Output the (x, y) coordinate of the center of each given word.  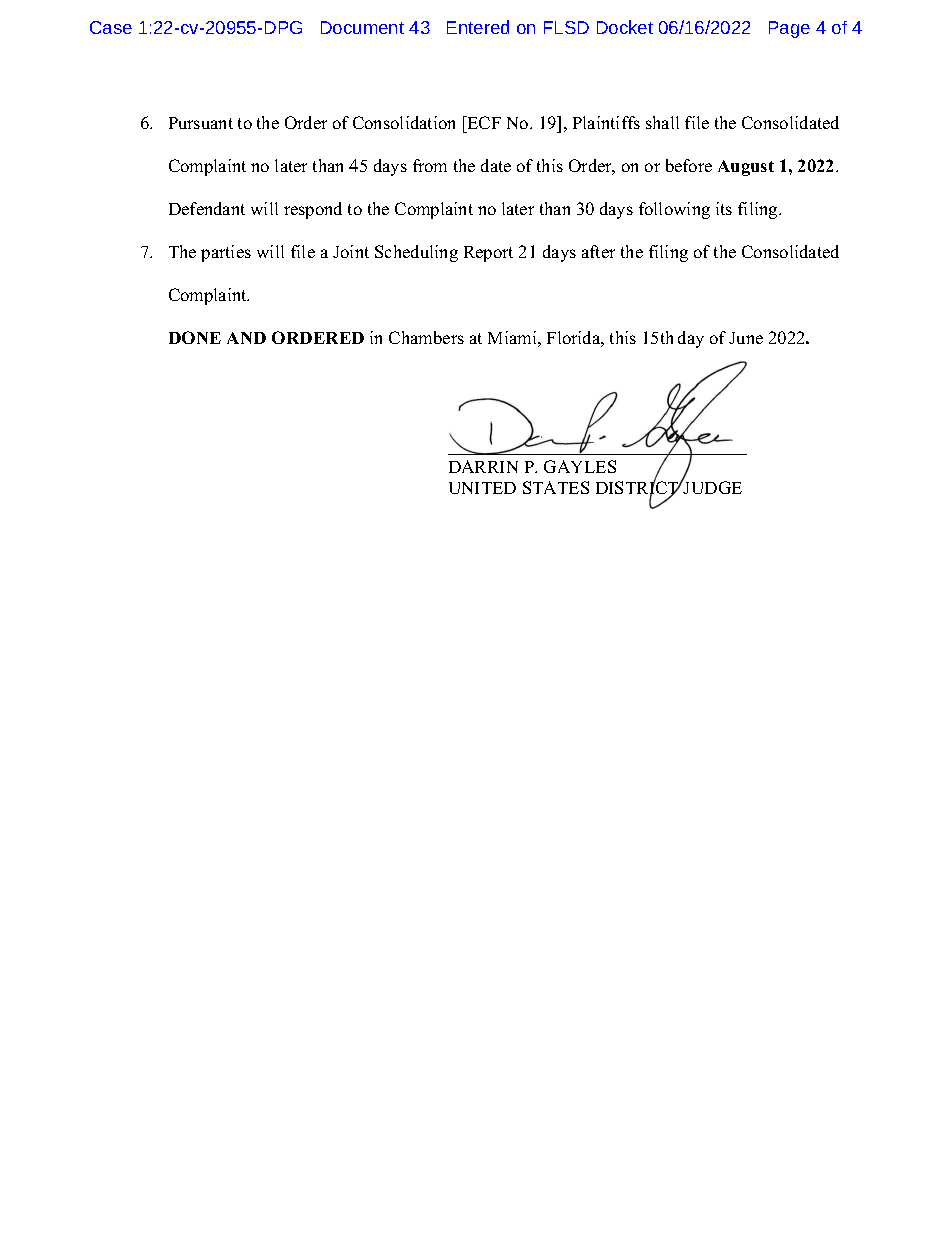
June (746, 338)
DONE (195, 337)
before (689, 165)
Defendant (207, 208)
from (430, 165)
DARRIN (483, 466)
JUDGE (712, 487)
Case (111, 27)
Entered (478, 27)
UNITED (482, 488)
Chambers (426, 337)
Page (789, 29)
